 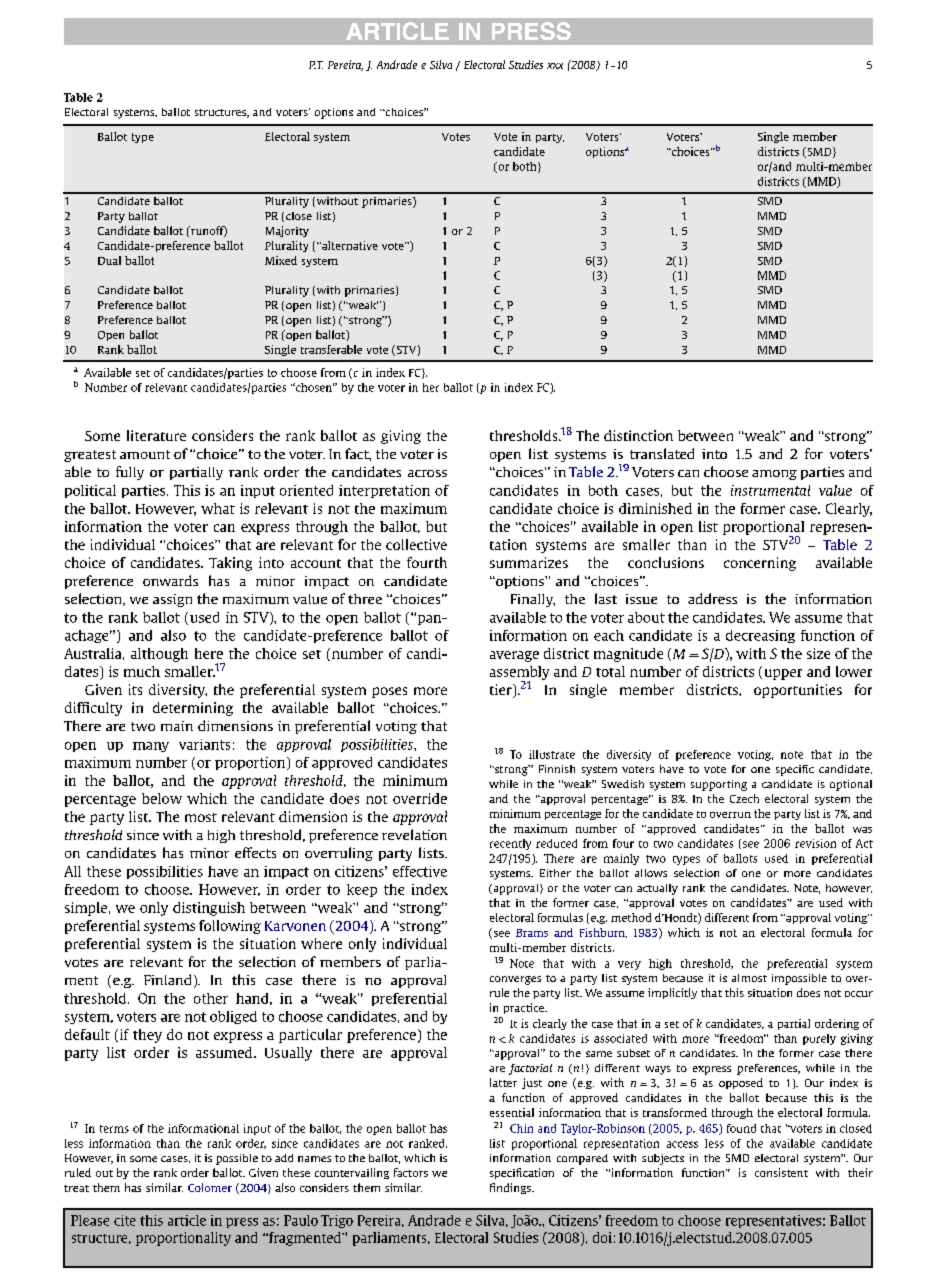 I want to click on cite, so click(x=125, y=1220).
